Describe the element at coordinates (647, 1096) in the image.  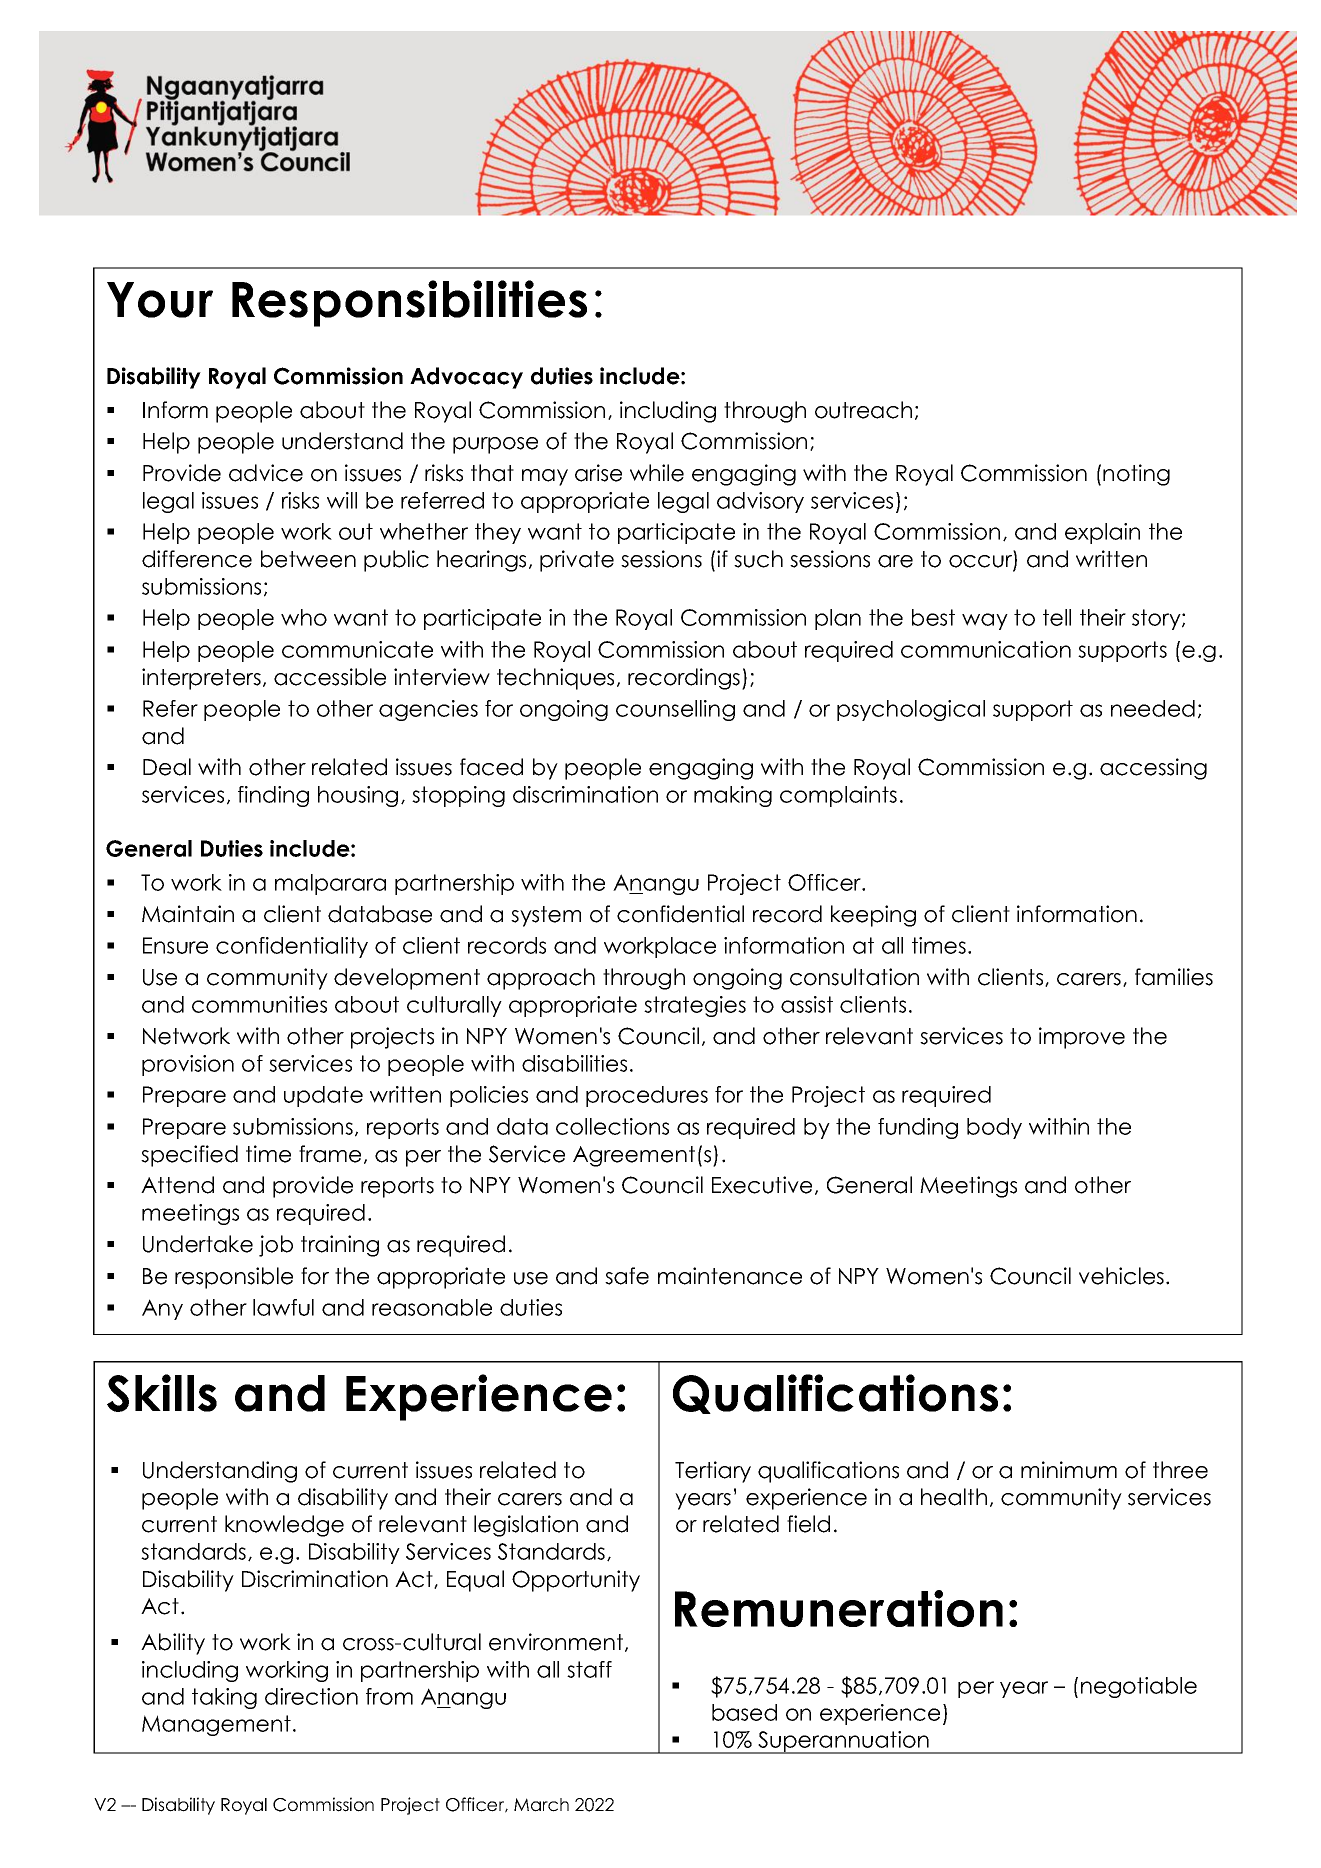
I see `procedures` at that location.
